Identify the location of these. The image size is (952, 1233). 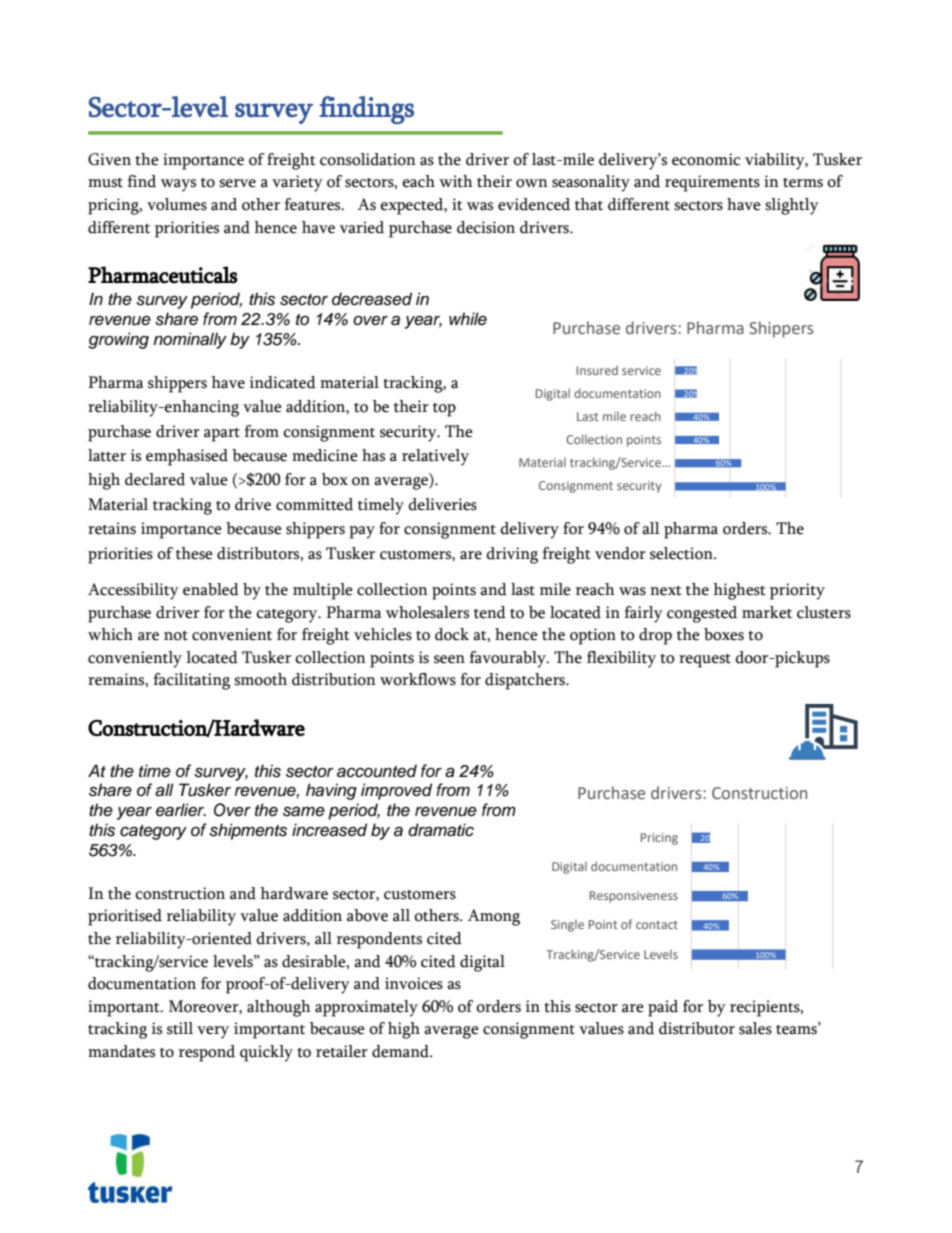
(194, 553).
